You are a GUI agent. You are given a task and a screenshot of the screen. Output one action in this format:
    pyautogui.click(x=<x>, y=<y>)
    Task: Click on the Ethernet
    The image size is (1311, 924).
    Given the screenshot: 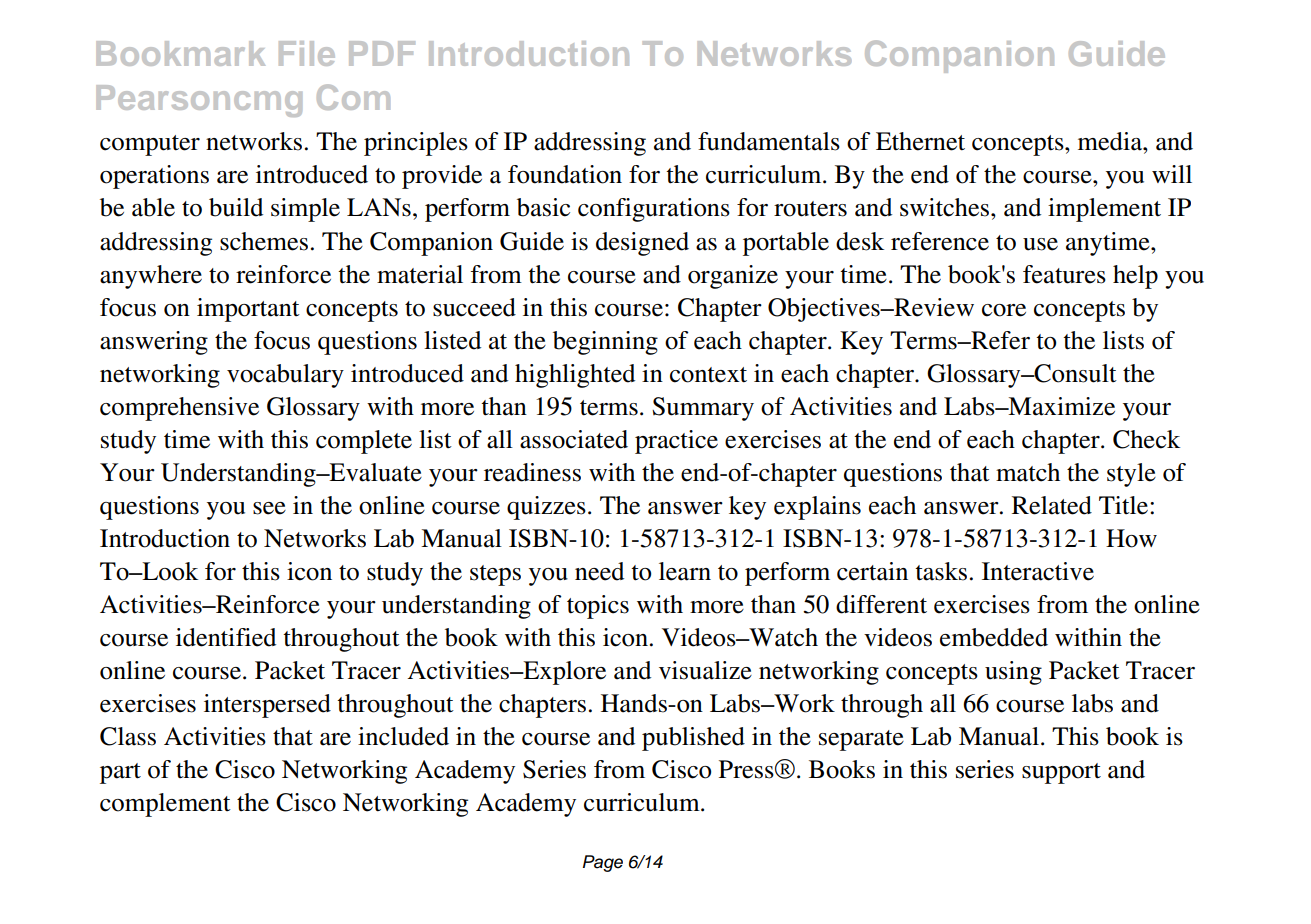 What is the action you would take?
    pyautogui.click(x=920, y=141)
